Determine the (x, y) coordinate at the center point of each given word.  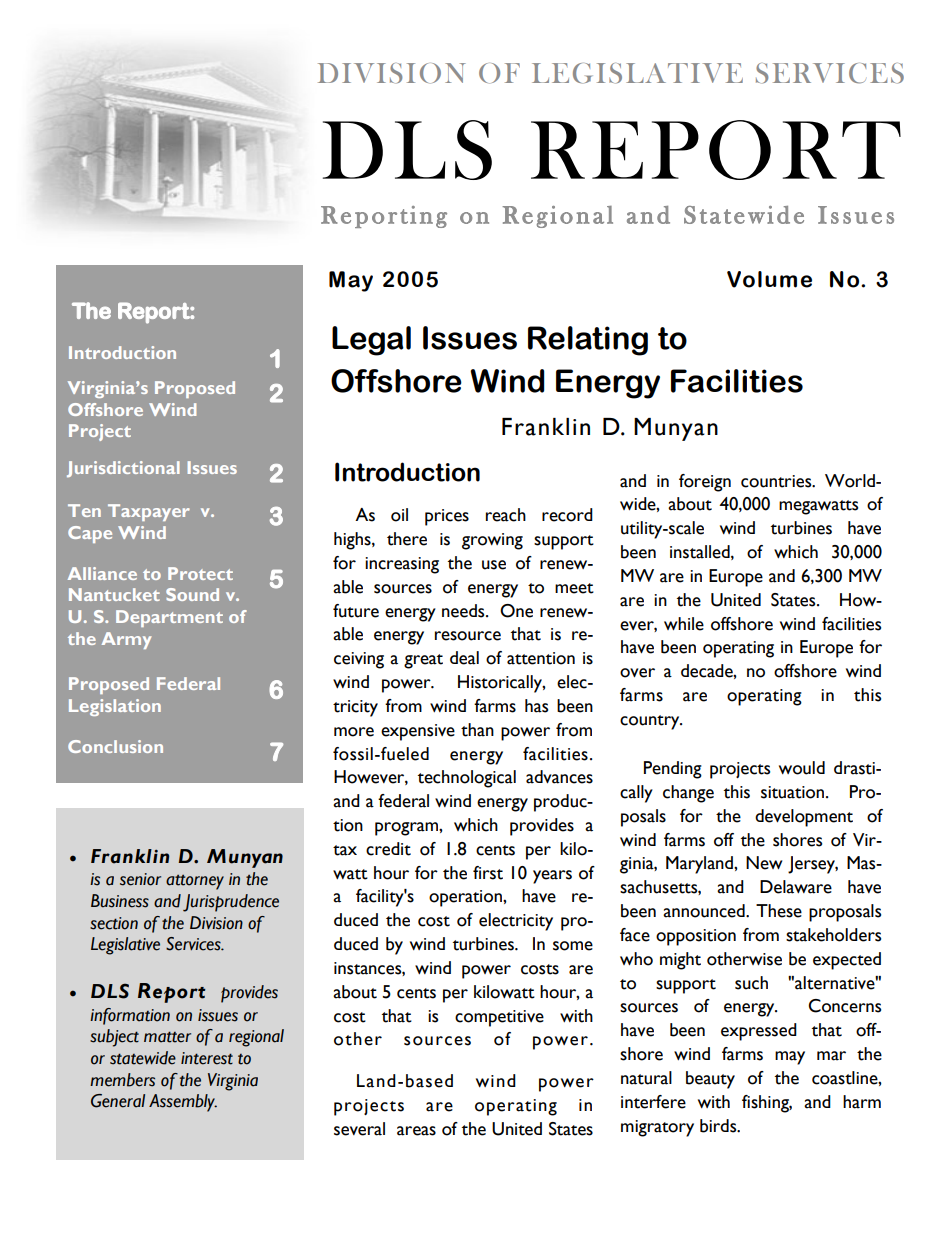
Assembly (183, 1103)
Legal (371, 341)
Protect (200, 573)
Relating (588, 341)
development (804, 818)
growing (492, 541)
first (488, 873)
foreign (705, 483)
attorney (195, 882)
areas (416, 1131)
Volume (769, 279)
